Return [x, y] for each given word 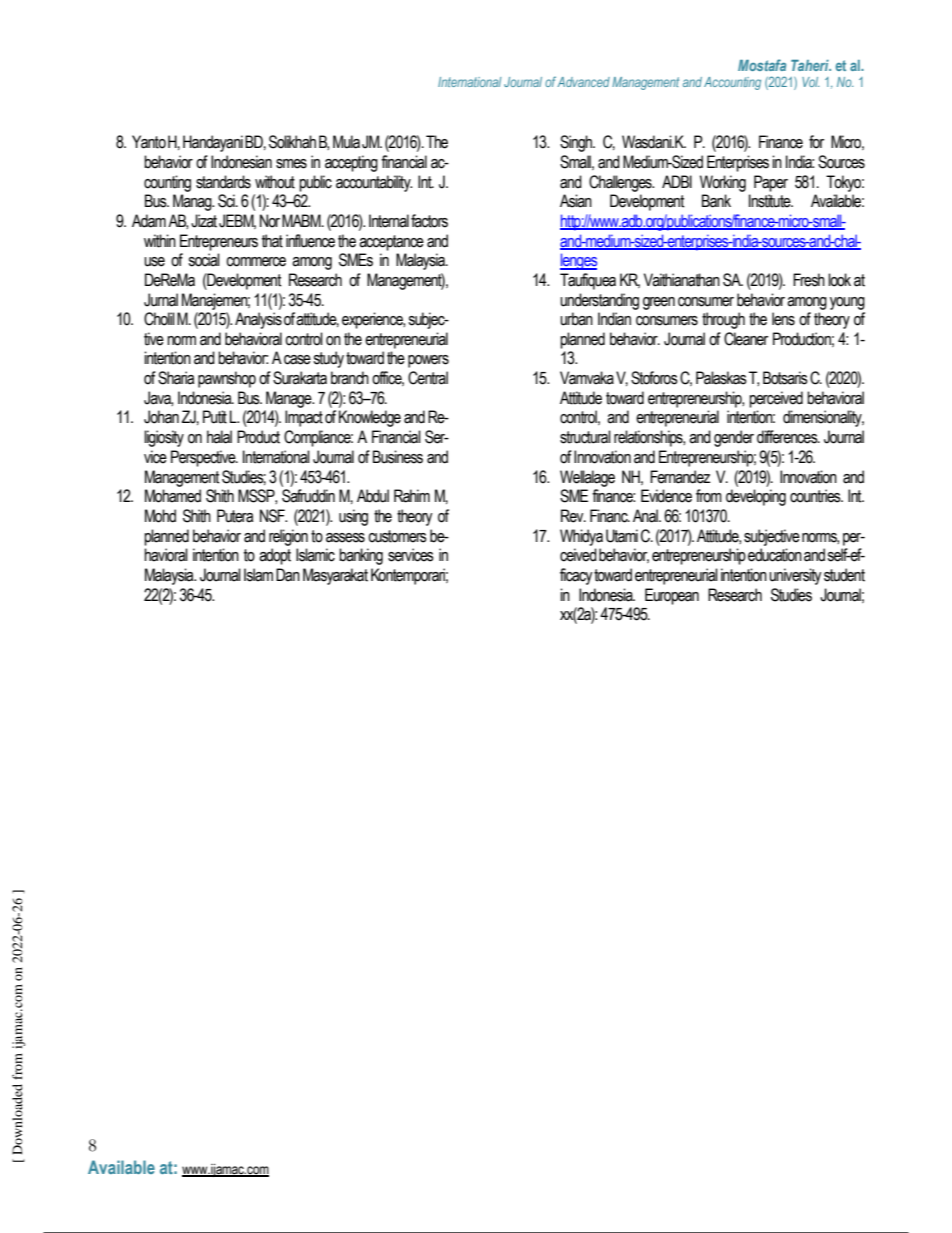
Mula [346, 142]
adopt [275, 556]
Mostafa [762, 65]
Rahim [412, 496]
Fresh [809, 280]
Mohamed [173, 496]
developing [756, 497]
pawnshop [227, 379]
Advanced [583, 82]
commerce [256, 262]
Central [428, 378]
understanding [599, 301]
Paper [771, 183]
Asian [576, 201]
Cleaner [746, 339]
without [275, 182]
